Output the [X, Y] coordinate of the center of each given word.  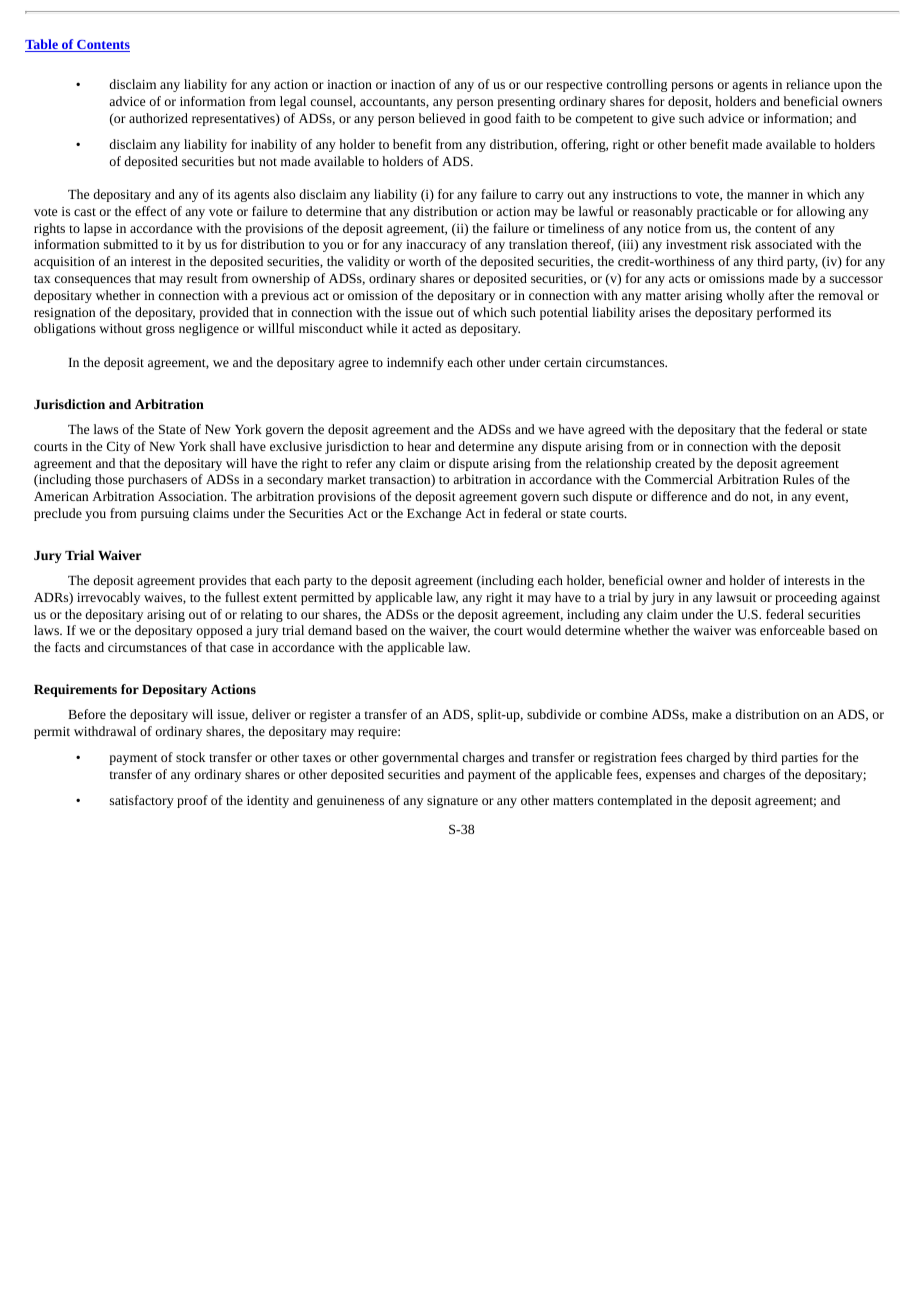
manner [768, 195]
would [543, 630]
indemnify [415, 363]
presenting [526, 103]
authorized [158, 118]
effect [151, 211]
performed [786, 313]
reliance [808, 84]
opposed [220, 631]
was [745, 631]
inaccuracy [436, 246]
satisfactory [142, 801]
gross [160, 331]
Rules [798, 479]
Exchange [434, 514]
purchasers [157, 480]
